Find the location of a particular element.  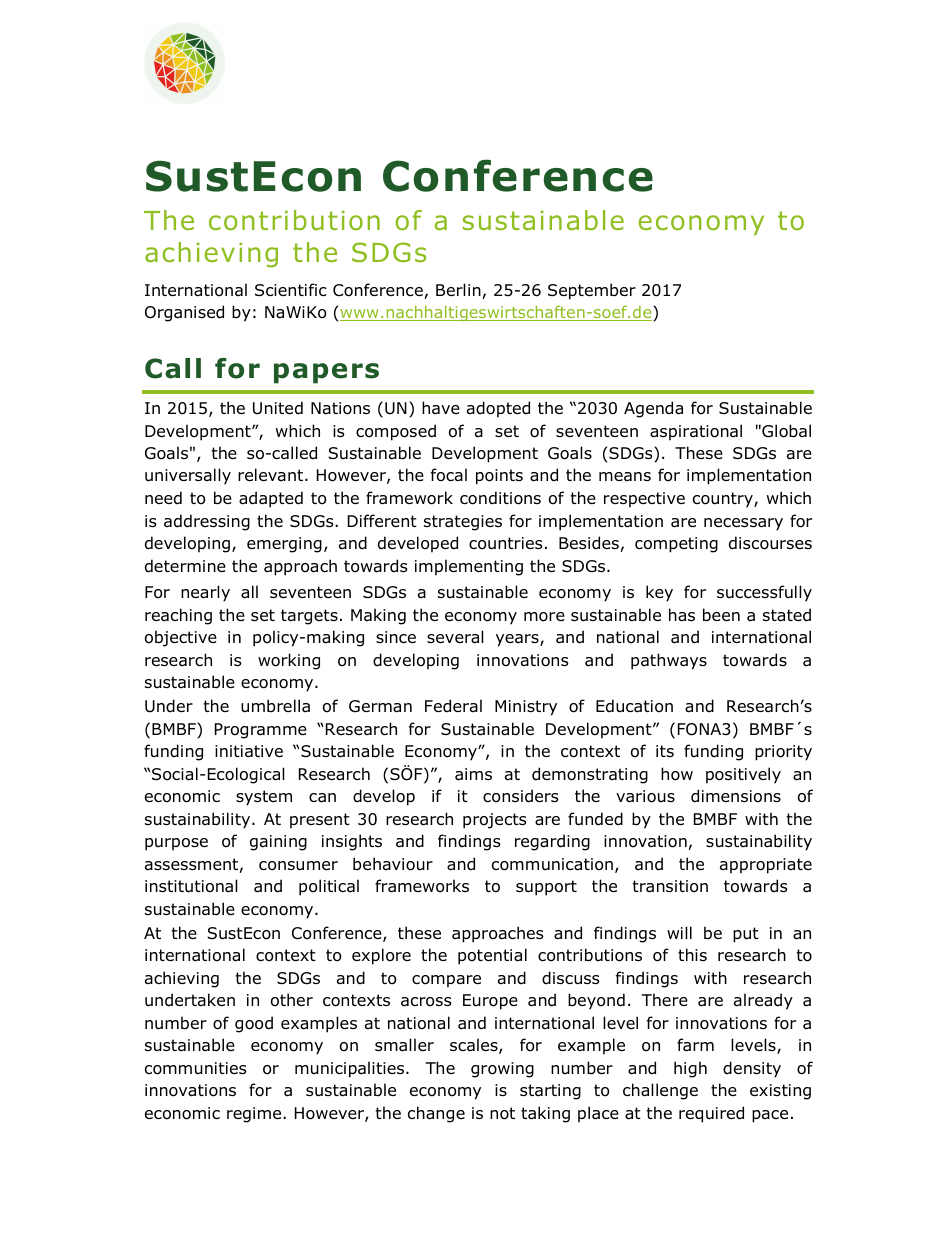

projects is located at coordinates (495, 821).
